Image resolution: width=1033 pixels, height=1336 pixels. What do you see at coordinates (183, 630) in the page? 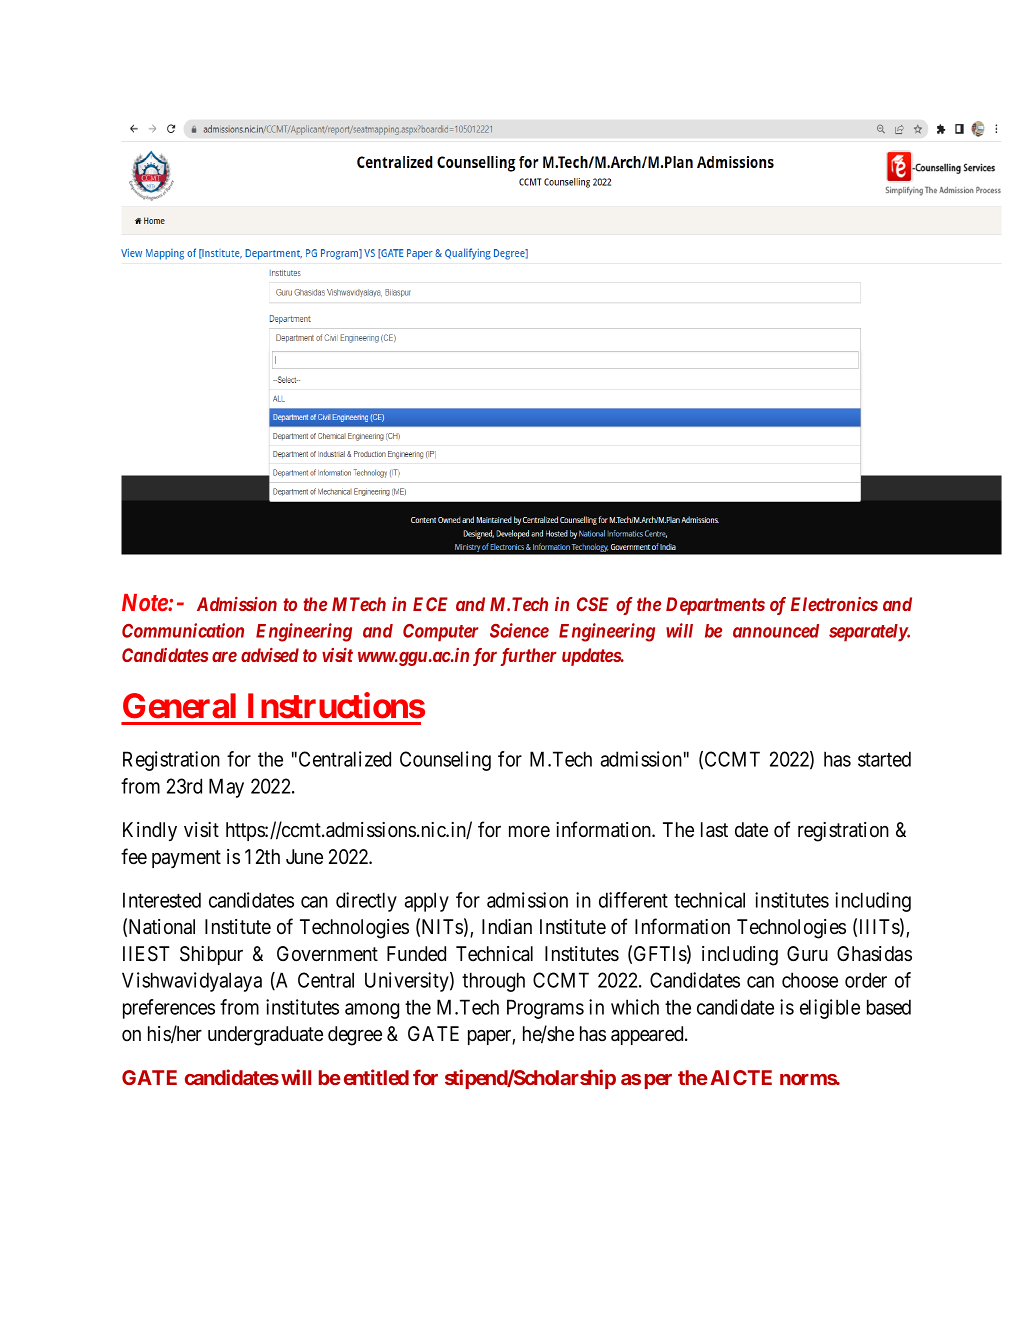
I see `Communication` at bounding box center [183, 630].
